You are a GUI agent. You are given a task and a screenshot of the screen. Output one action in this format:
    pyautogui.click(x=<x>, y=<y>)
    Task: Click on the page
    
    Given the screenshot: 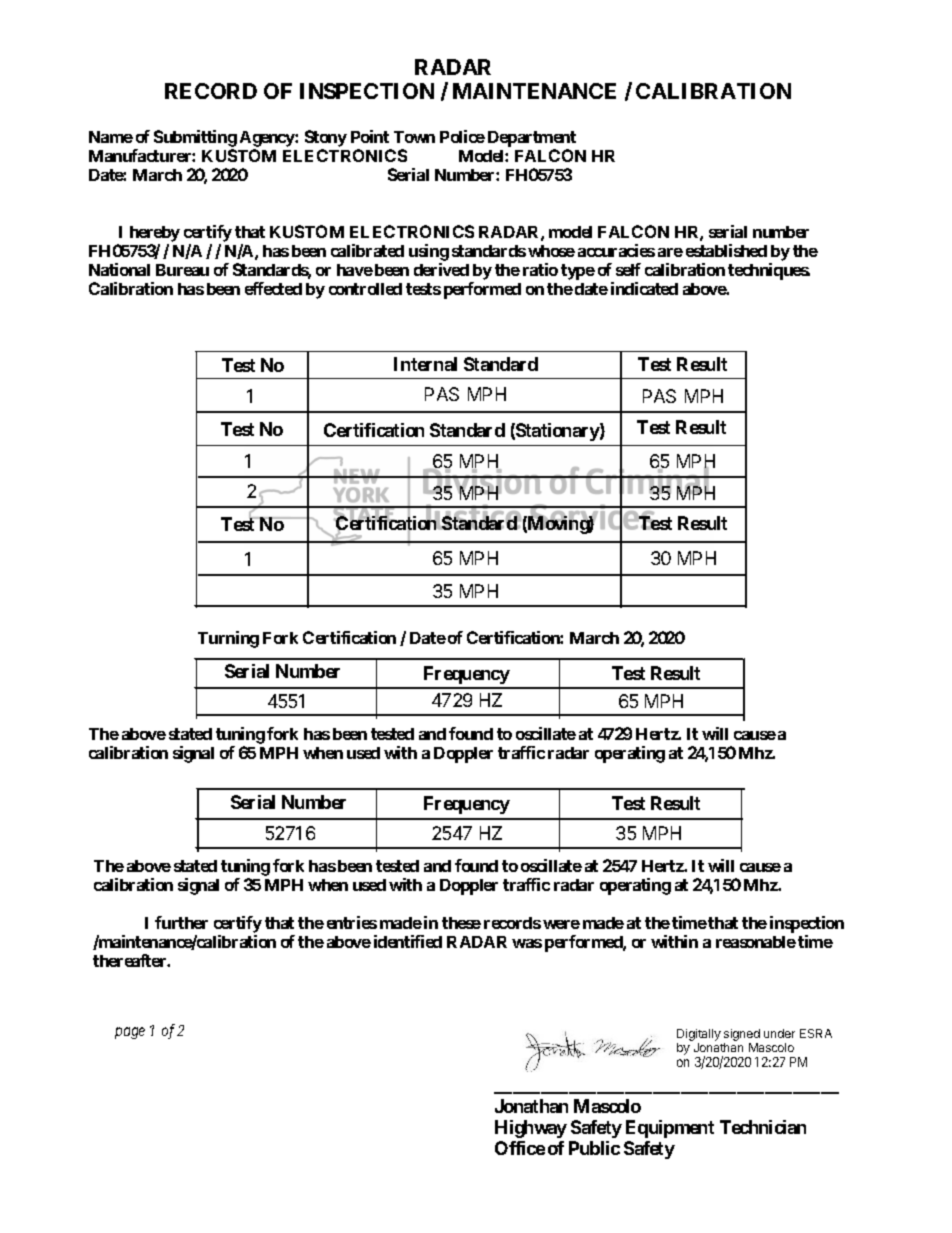 What is the action you would take?
    pyautogui.click(x=130, y=1033)
